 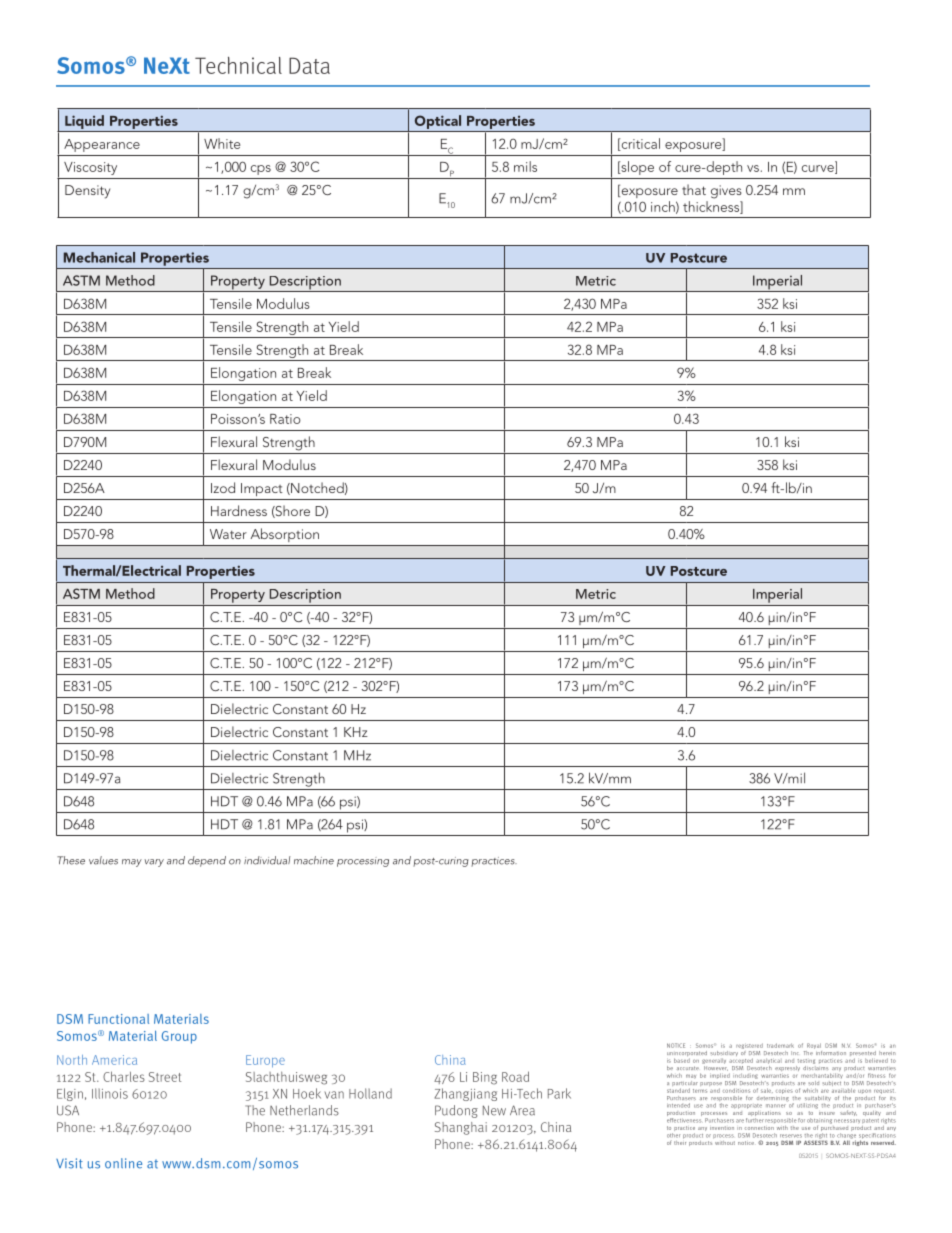 What do you see at coordinates (780, 1045) in the document?
I see `trademark` at bounding box center [780, 1045].
